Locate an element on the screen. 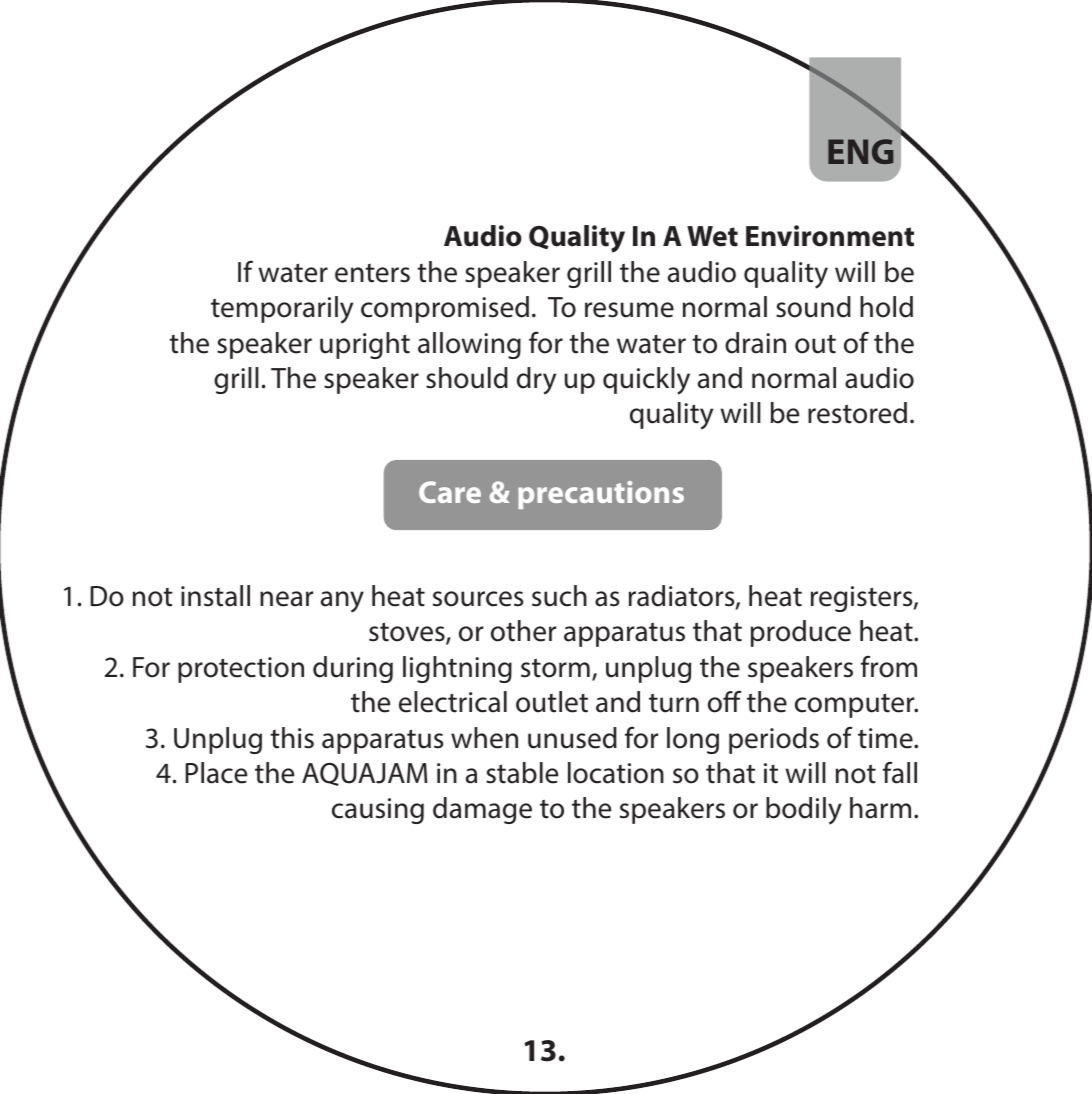 Image resolution: width=1092 pixels, height=1094 pixels. such is located at coordinates (559, 596).
